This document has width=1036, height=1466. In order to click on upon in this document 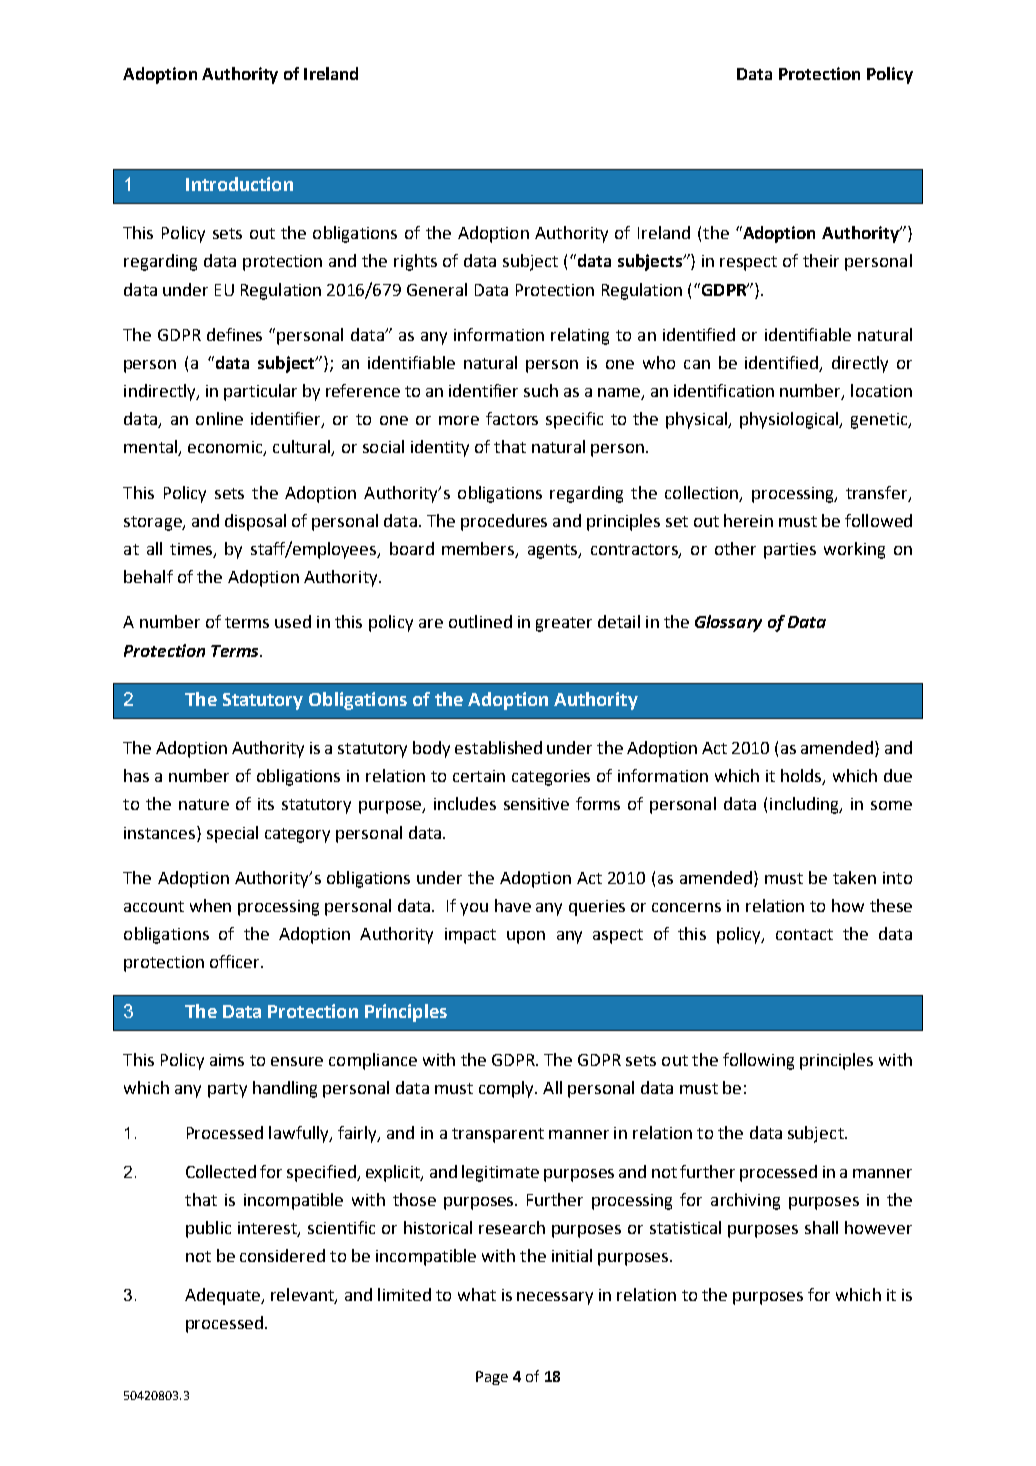, I will do `click(526, 937)`.
